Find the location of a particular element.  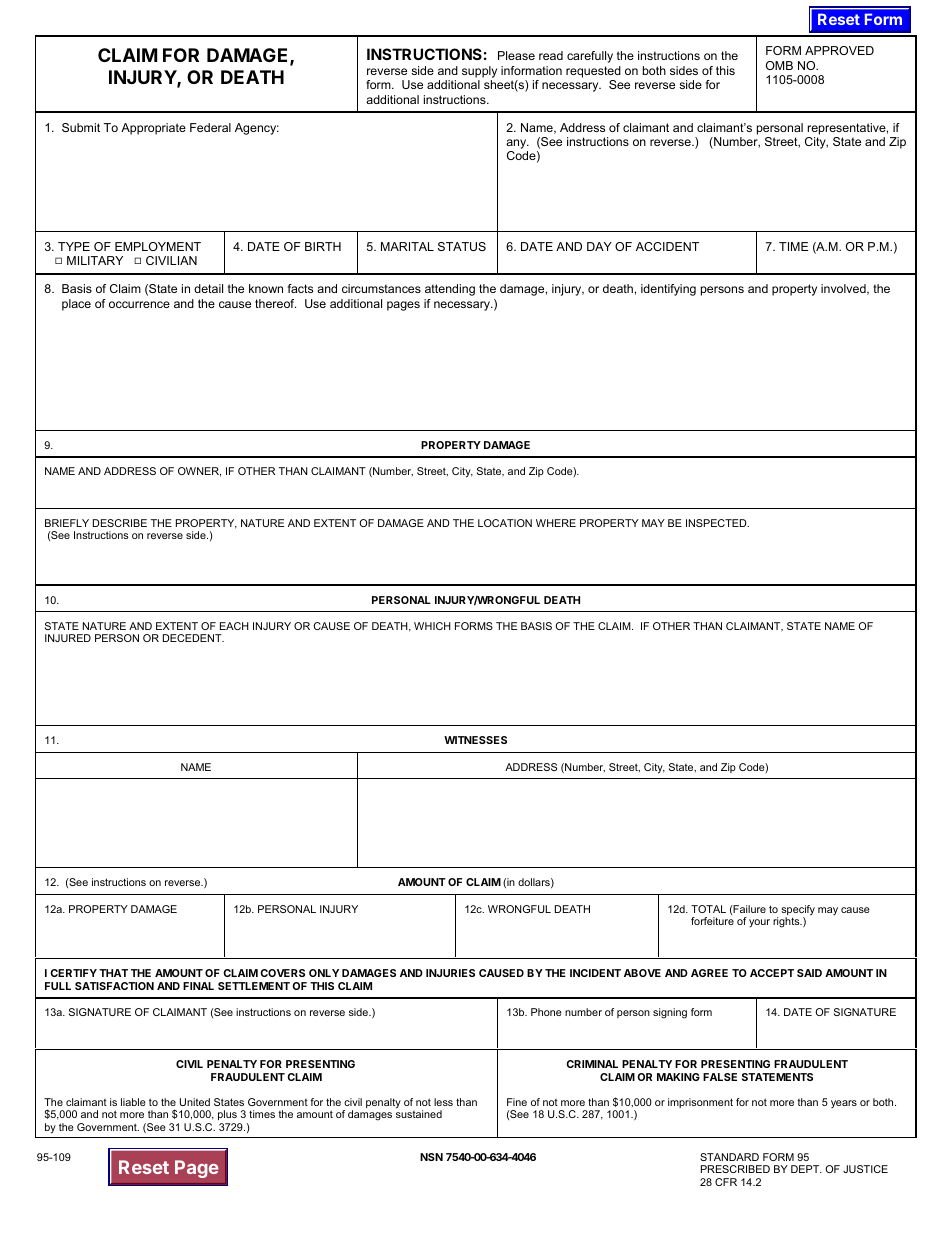

attending is located at coordinates (450, 290).
